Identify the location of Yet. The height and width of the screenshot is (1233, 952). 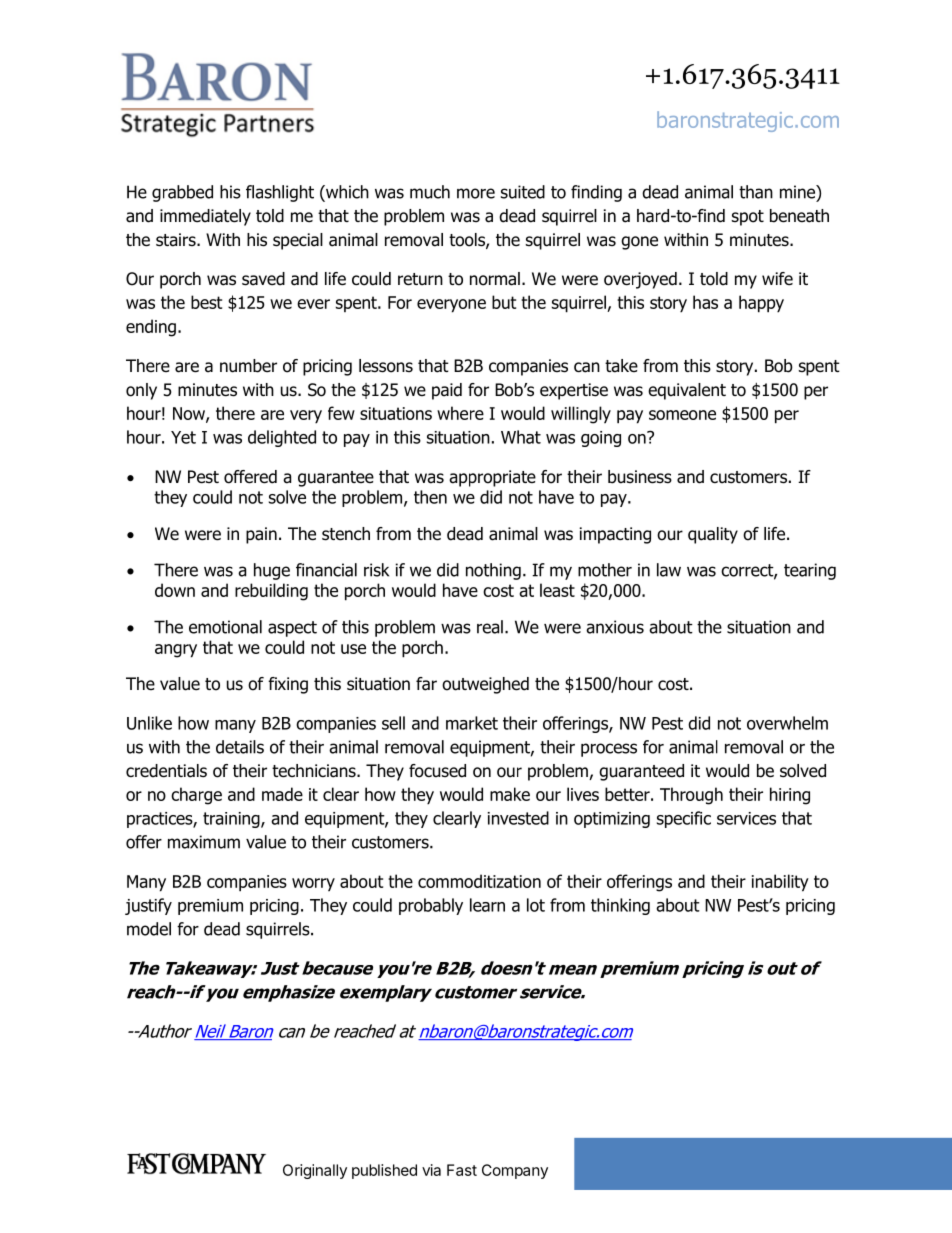
(183, 437).
